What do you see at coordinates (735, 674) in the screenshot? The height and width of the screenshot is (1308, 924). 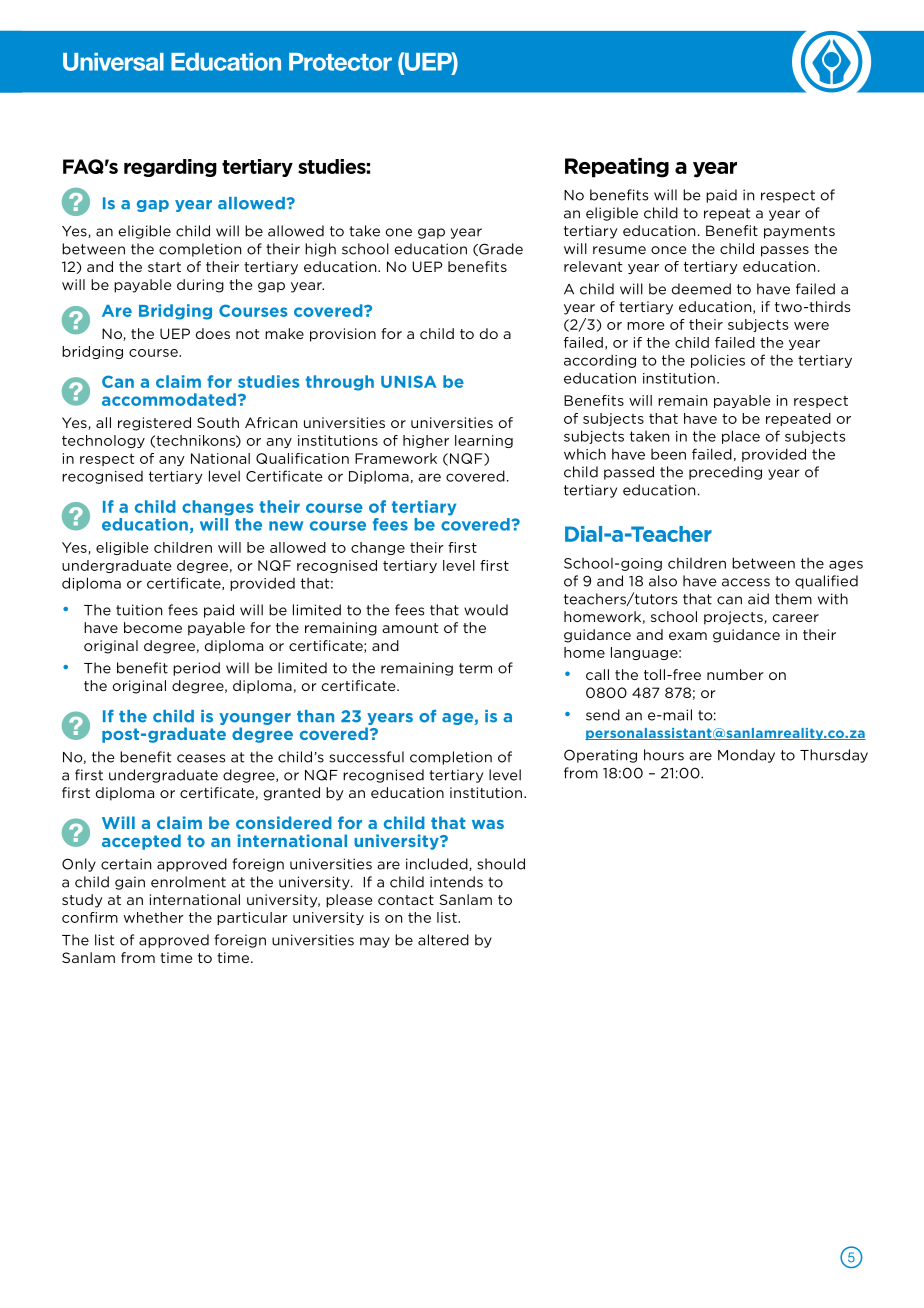 I see `number` at bounding box center [735, 674].
